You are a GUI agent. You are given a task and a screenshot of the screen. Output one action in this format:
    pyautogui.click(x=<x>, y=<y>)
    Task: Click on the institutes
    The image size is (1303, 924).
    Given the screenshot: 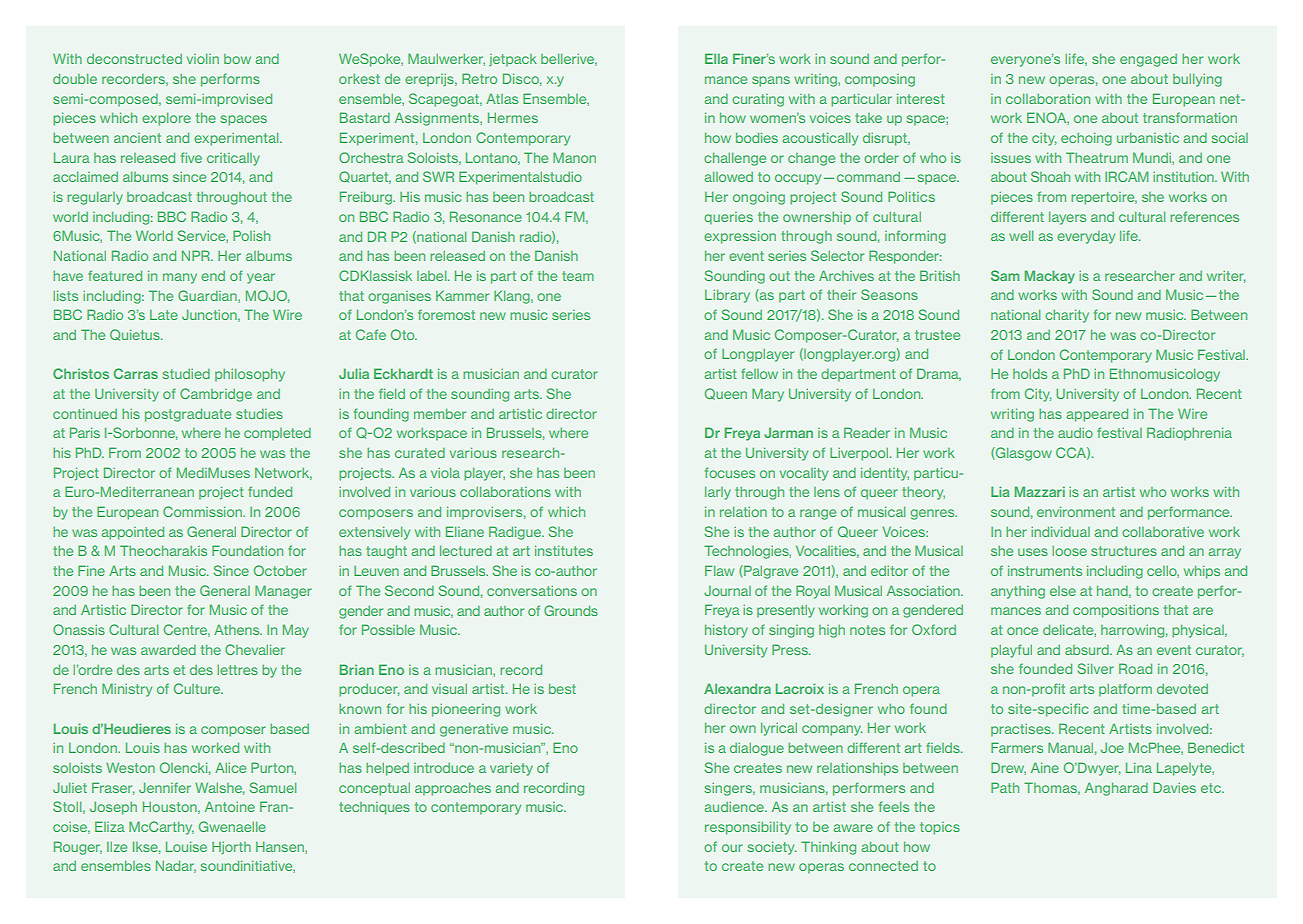 What is the action you would take?
    pyautogui.click(x=564, y=551)
